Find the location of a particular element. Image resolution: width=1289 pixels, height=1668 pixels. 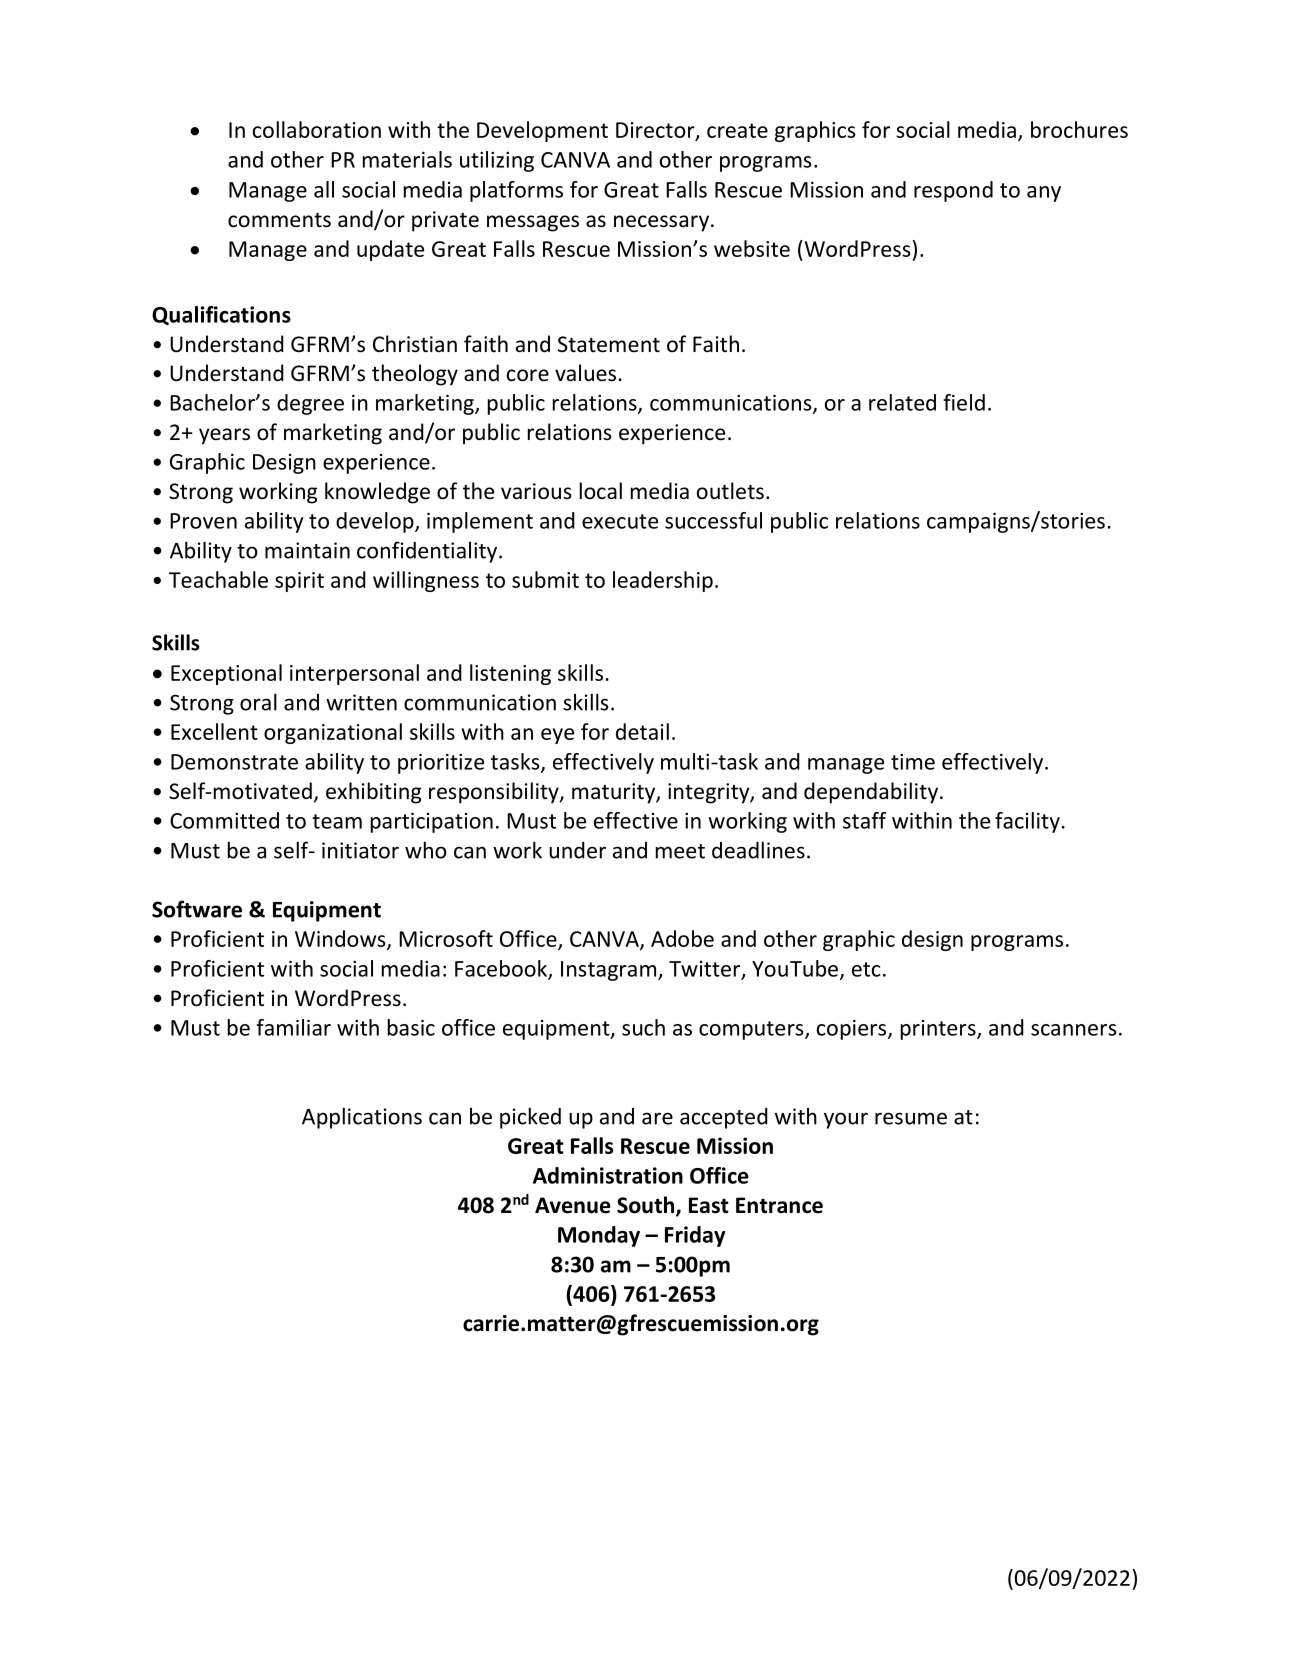

resume is located at coordinates (911, 1118).
